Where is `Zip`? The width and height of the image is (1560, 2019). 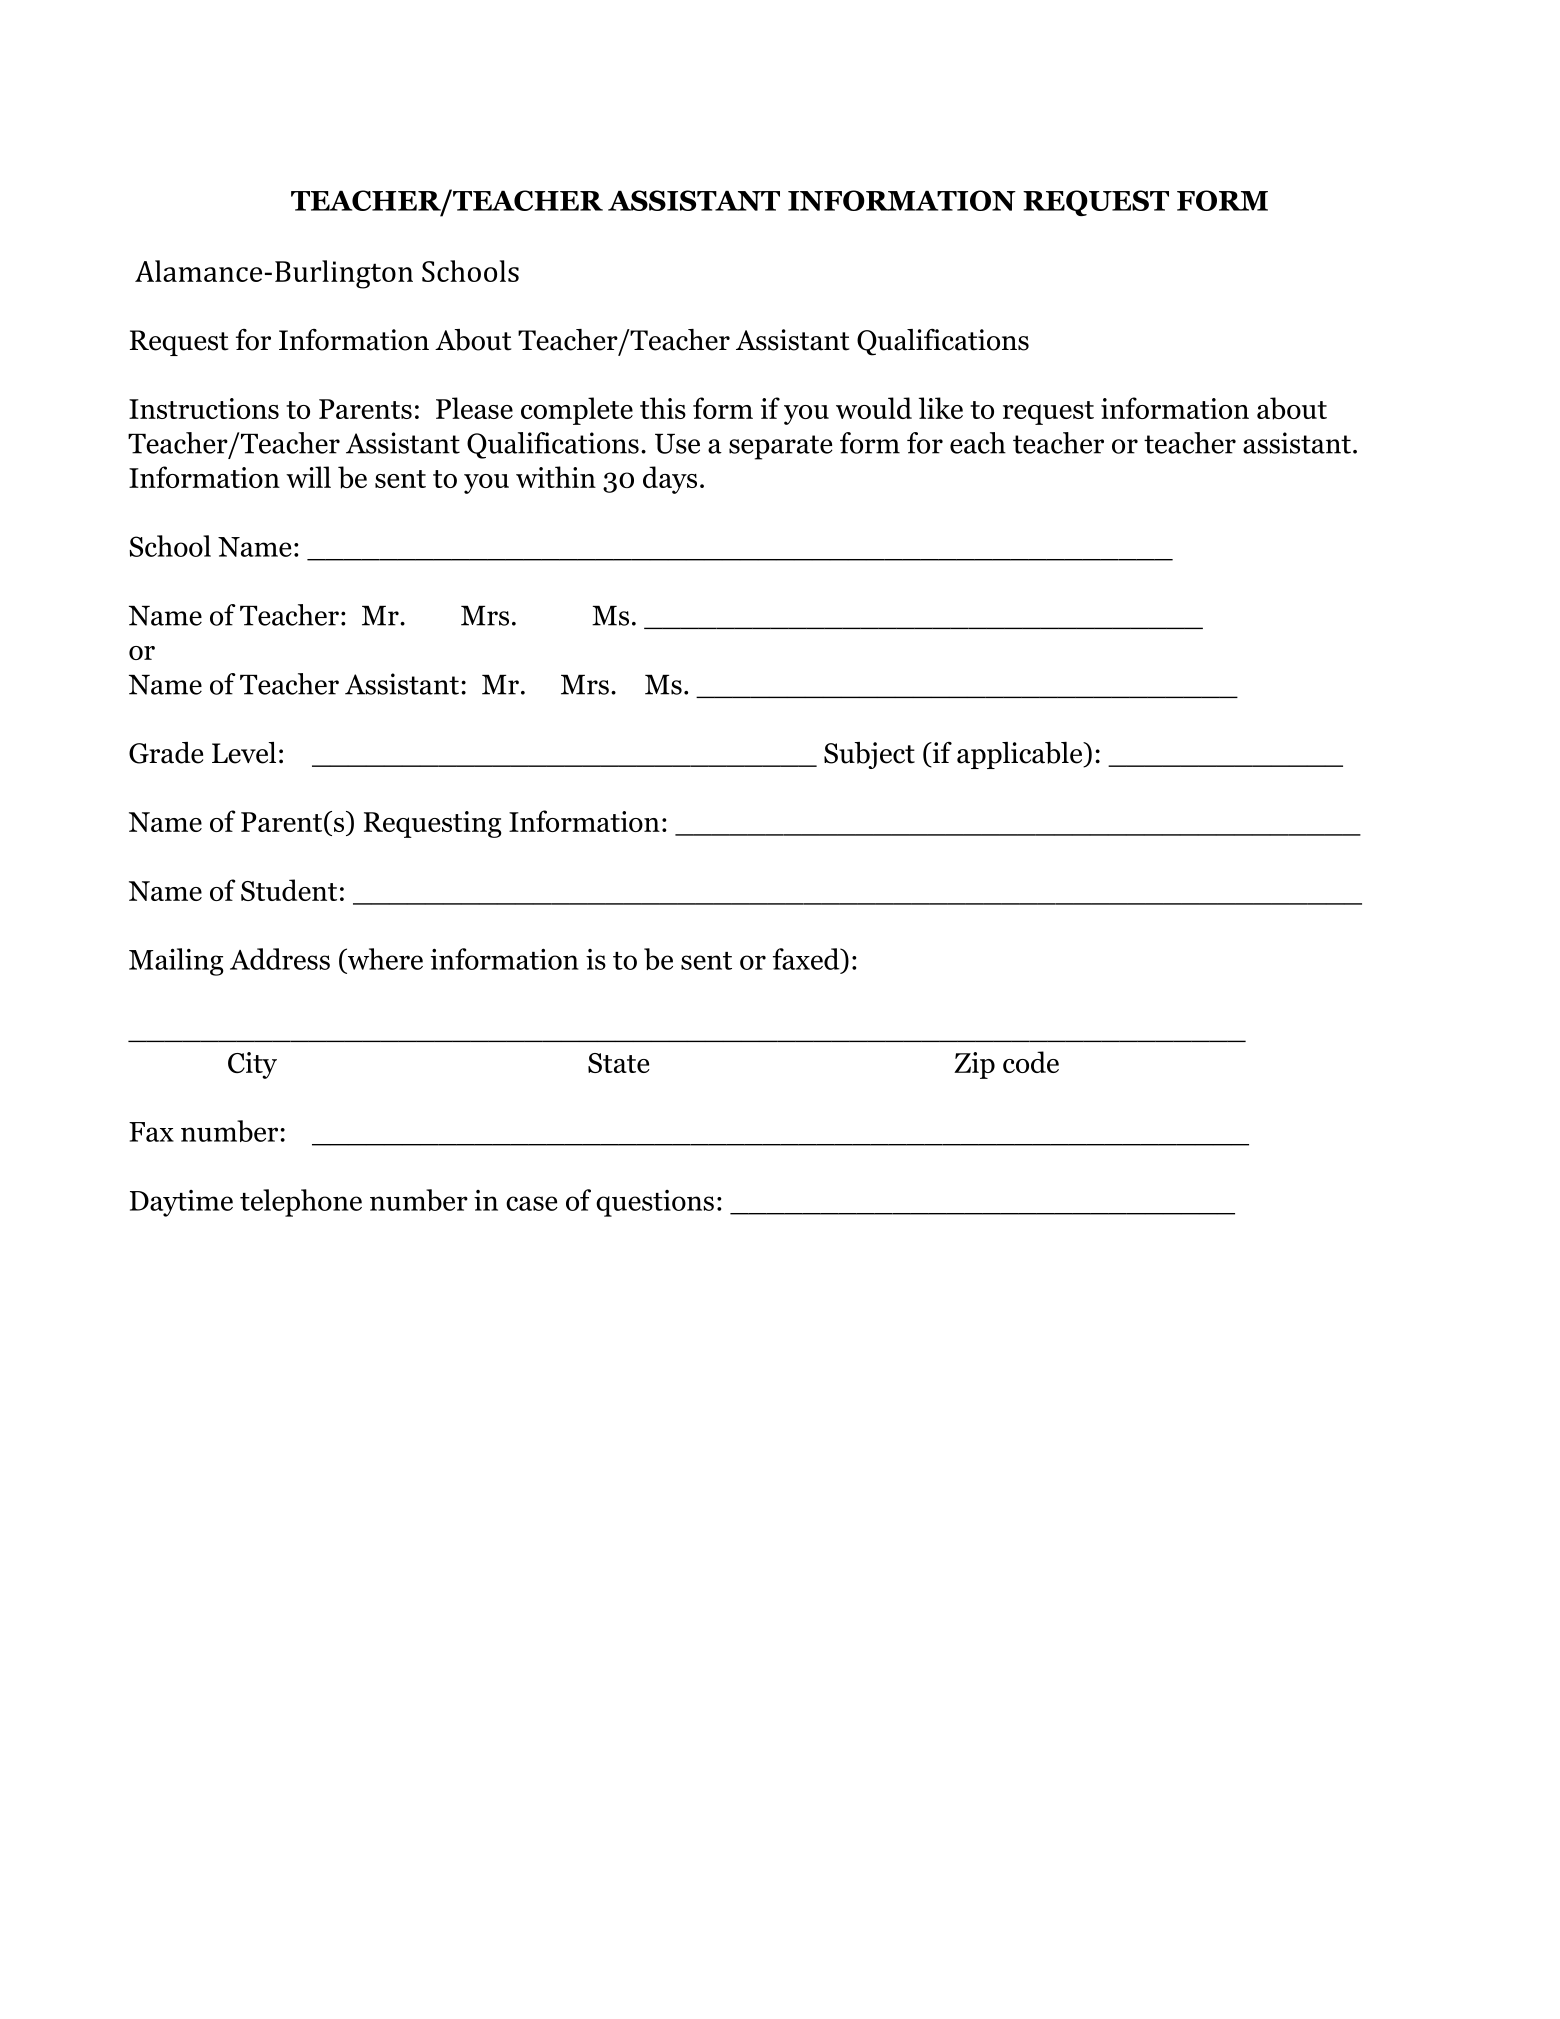
Zip is located at coordinates (974, 1065).
